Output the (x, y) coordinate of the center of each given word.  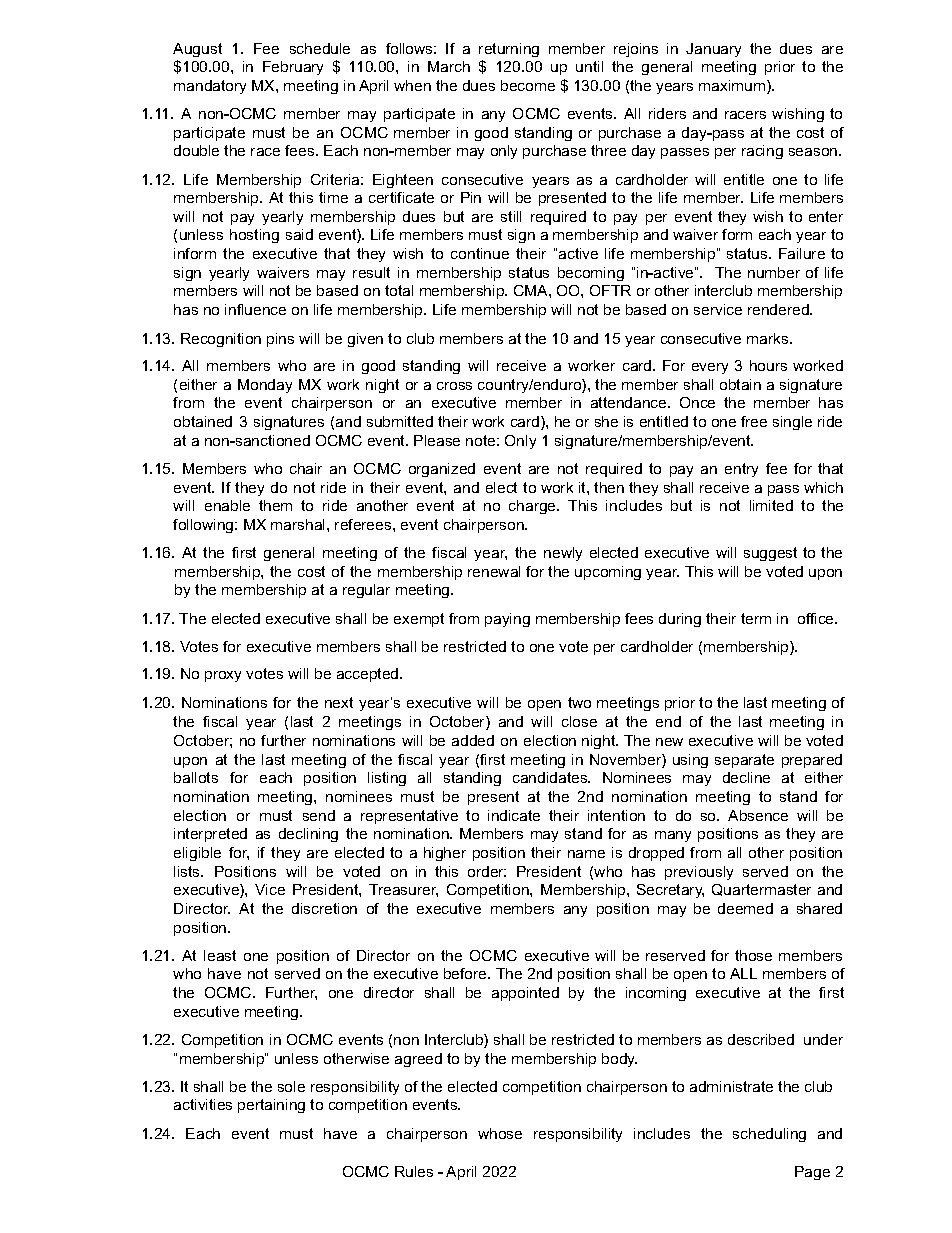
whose (500, 1133)
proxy (223, 676)
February (293, 68)
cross (454, 386)
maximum (733, 87)
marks (769, 338)
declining (308, 835)
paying (507, 620)
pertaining (271, 1106)
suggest (770, 554)
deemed (745, 908)
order (487, 871)
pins (280, 340)
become (528, 85)
